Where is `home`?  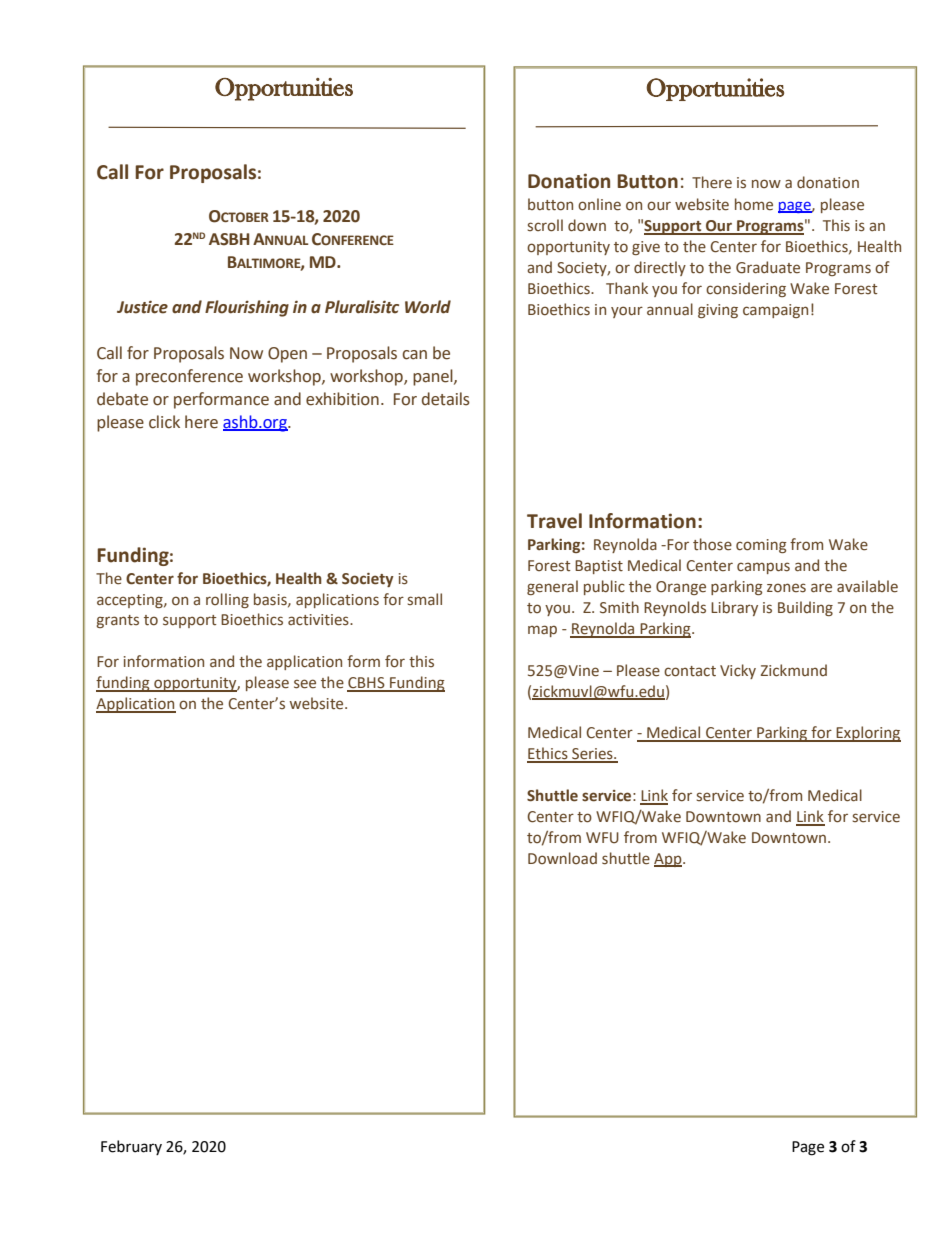
home is located at coordinates (754, 204).
